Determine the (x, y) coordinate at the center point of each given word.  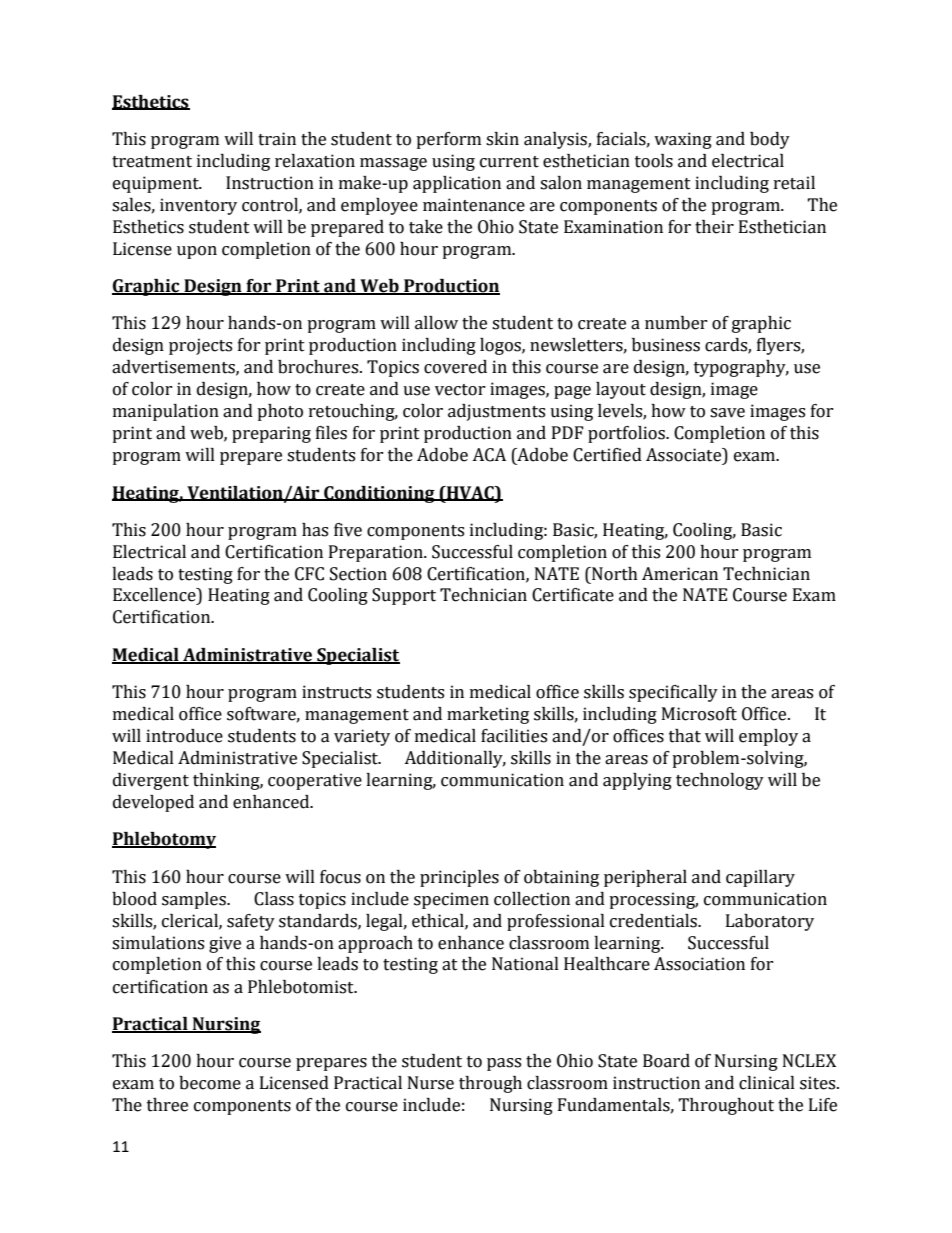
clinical (767, 1083)
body (770, 140)
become (210, 1083)
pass (504, 1064)
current (509, 162)
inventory (198, 206)
